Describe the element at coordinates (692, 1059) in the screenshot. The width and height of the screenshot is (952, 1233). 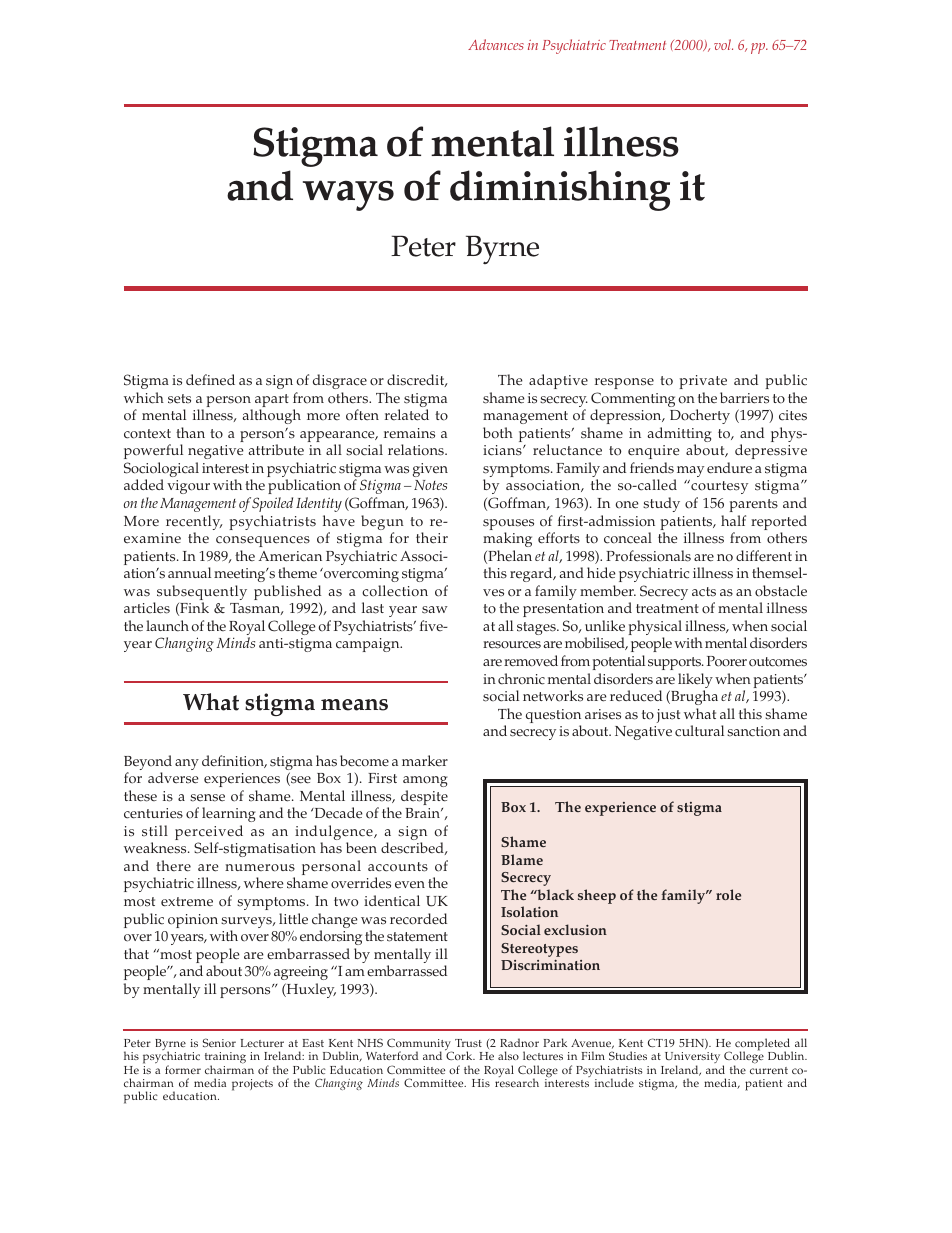
I see `University` at that location.
